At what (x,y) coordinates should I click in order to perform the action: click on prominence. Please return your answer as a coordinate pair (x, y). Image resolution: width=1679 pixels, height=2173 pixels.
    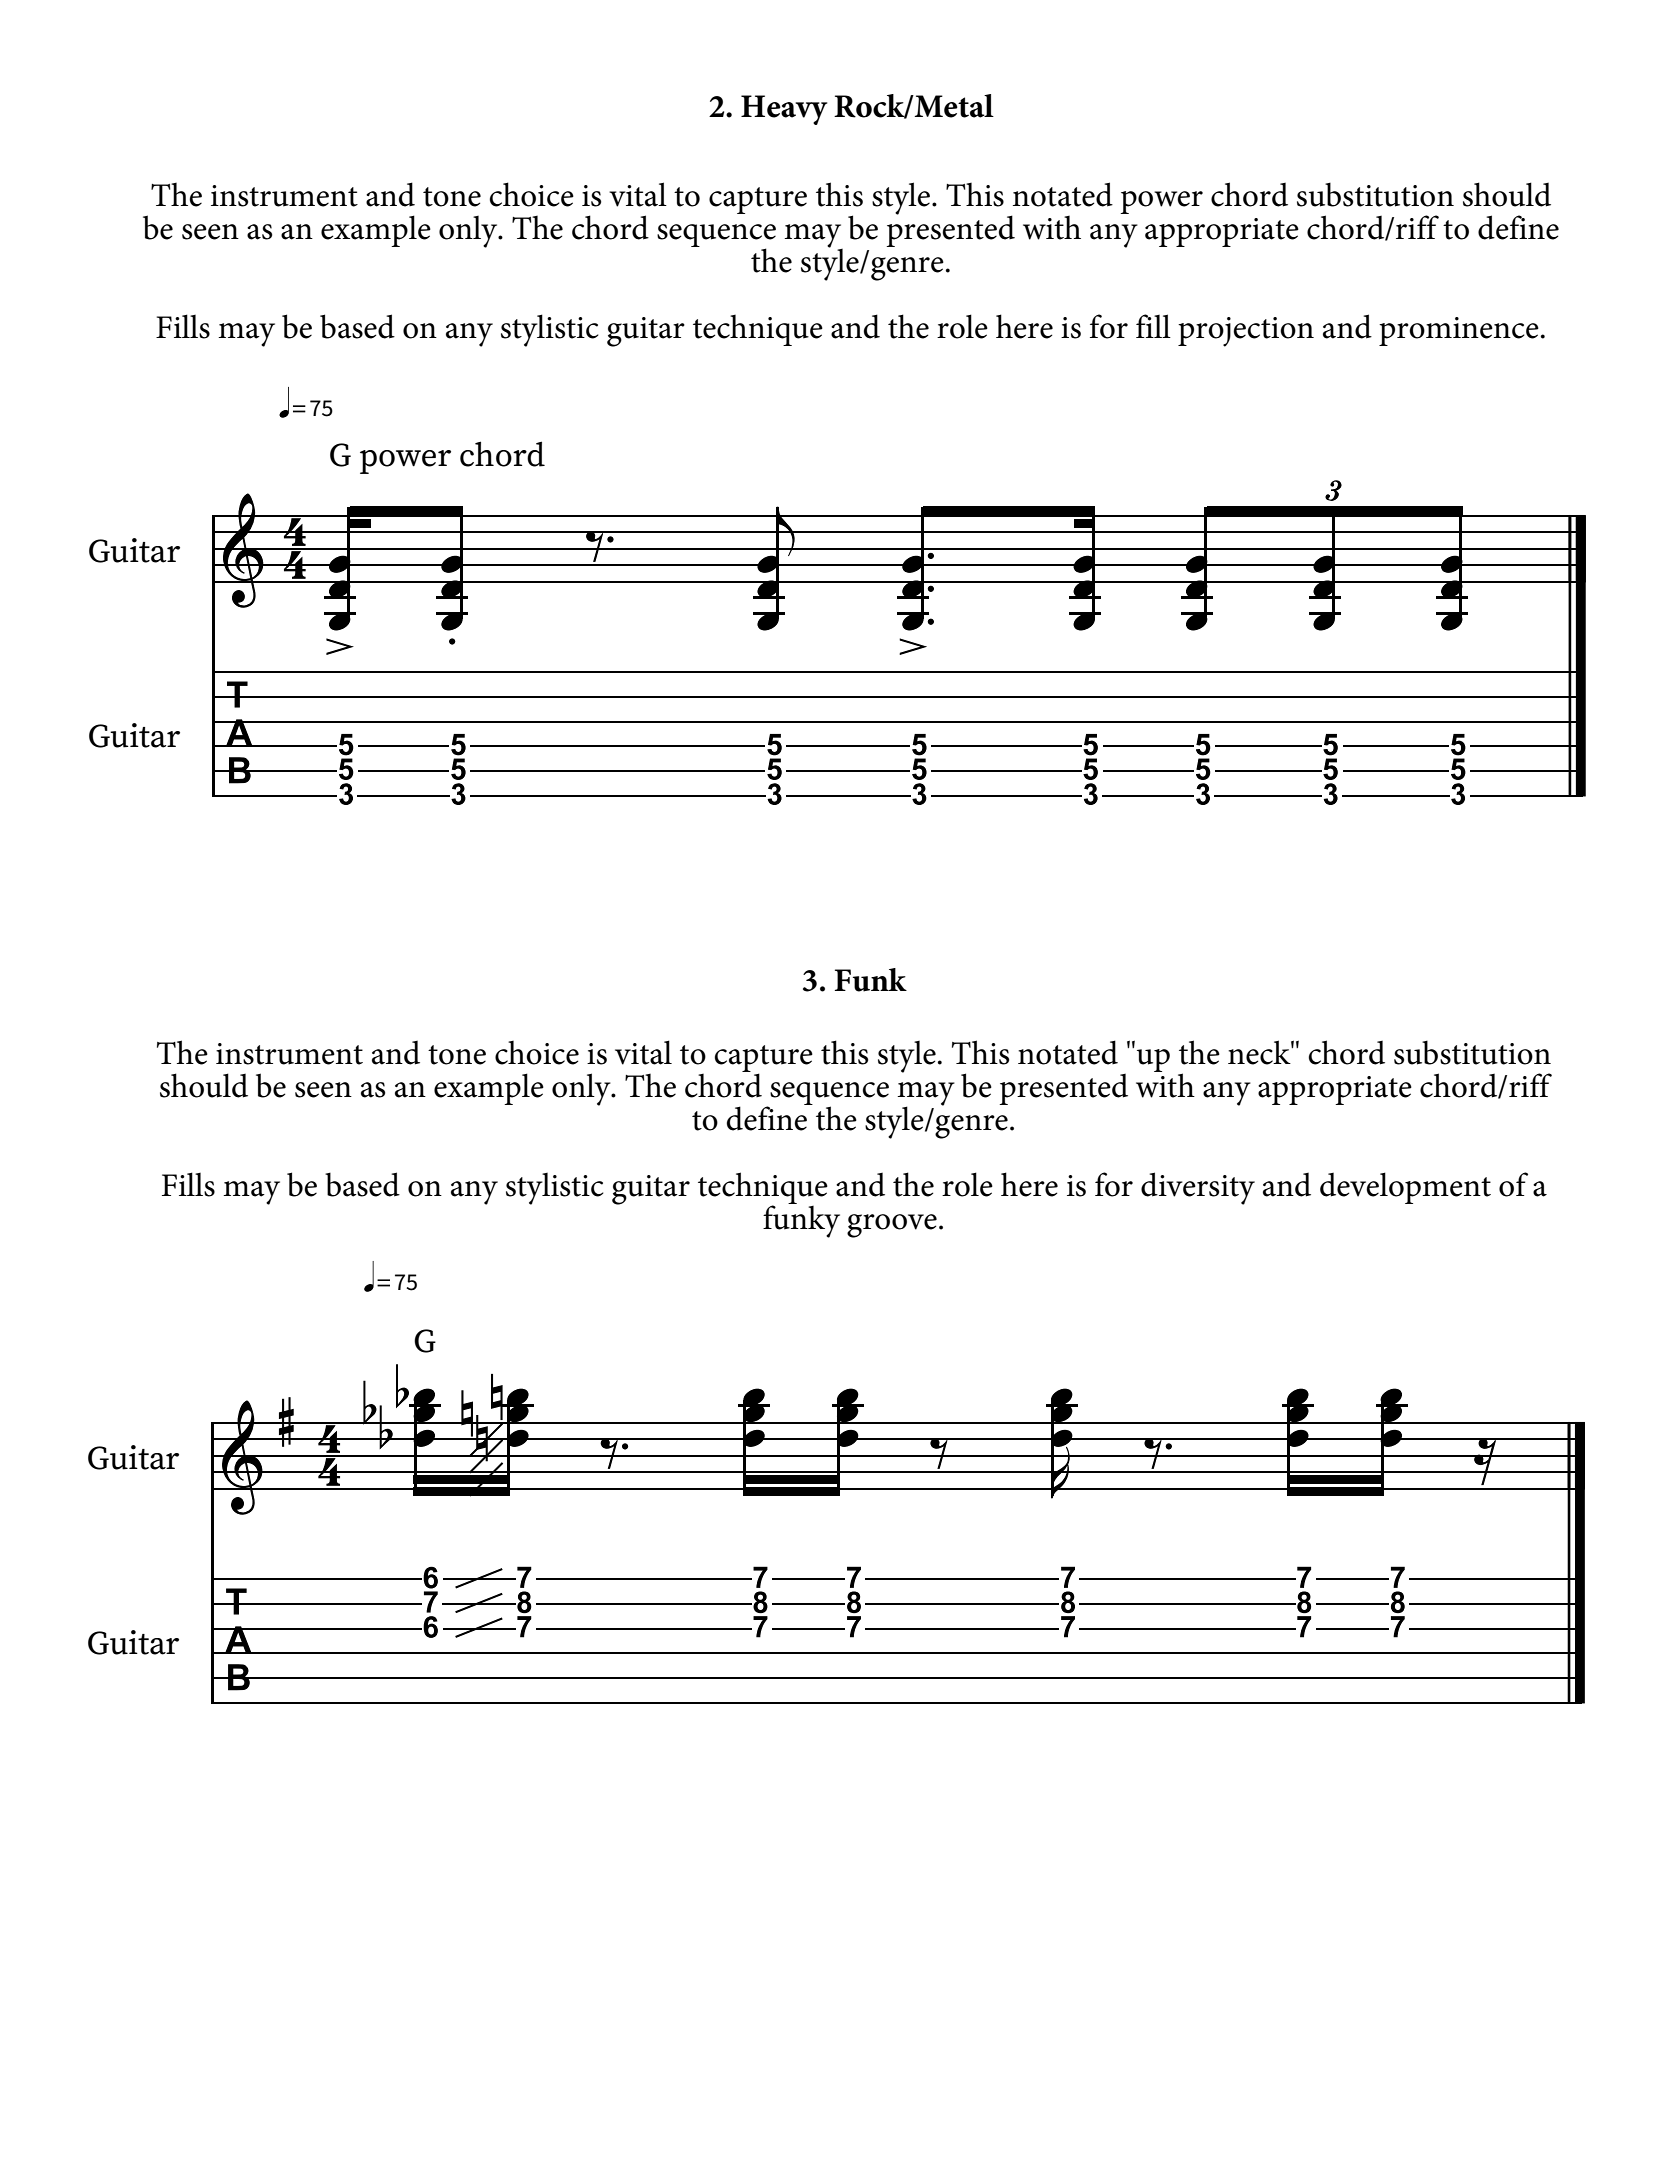
    Looking at the image, I should click on (1459, 331).
